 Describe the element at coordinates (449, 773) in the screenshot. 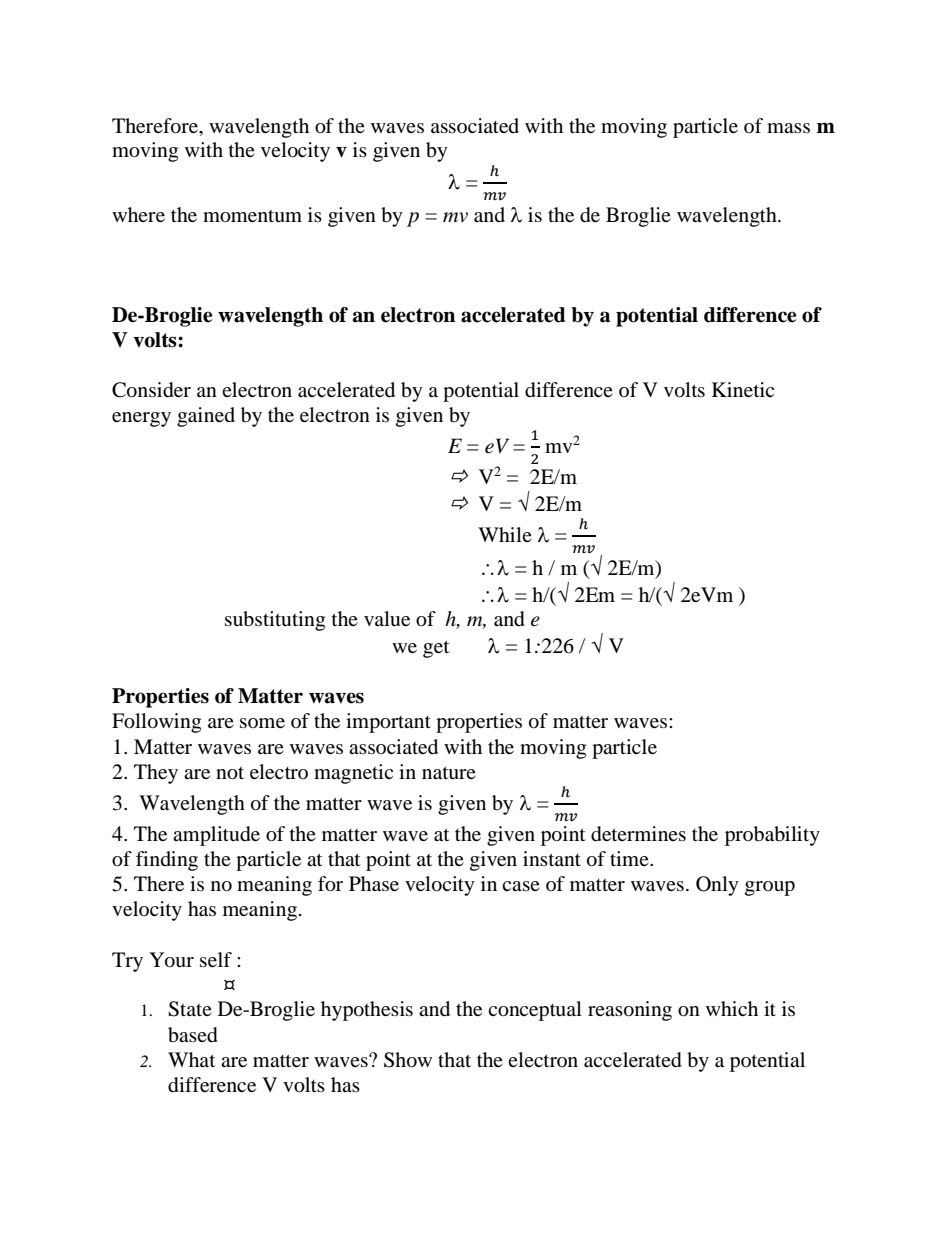

I see `nature` at that location.
